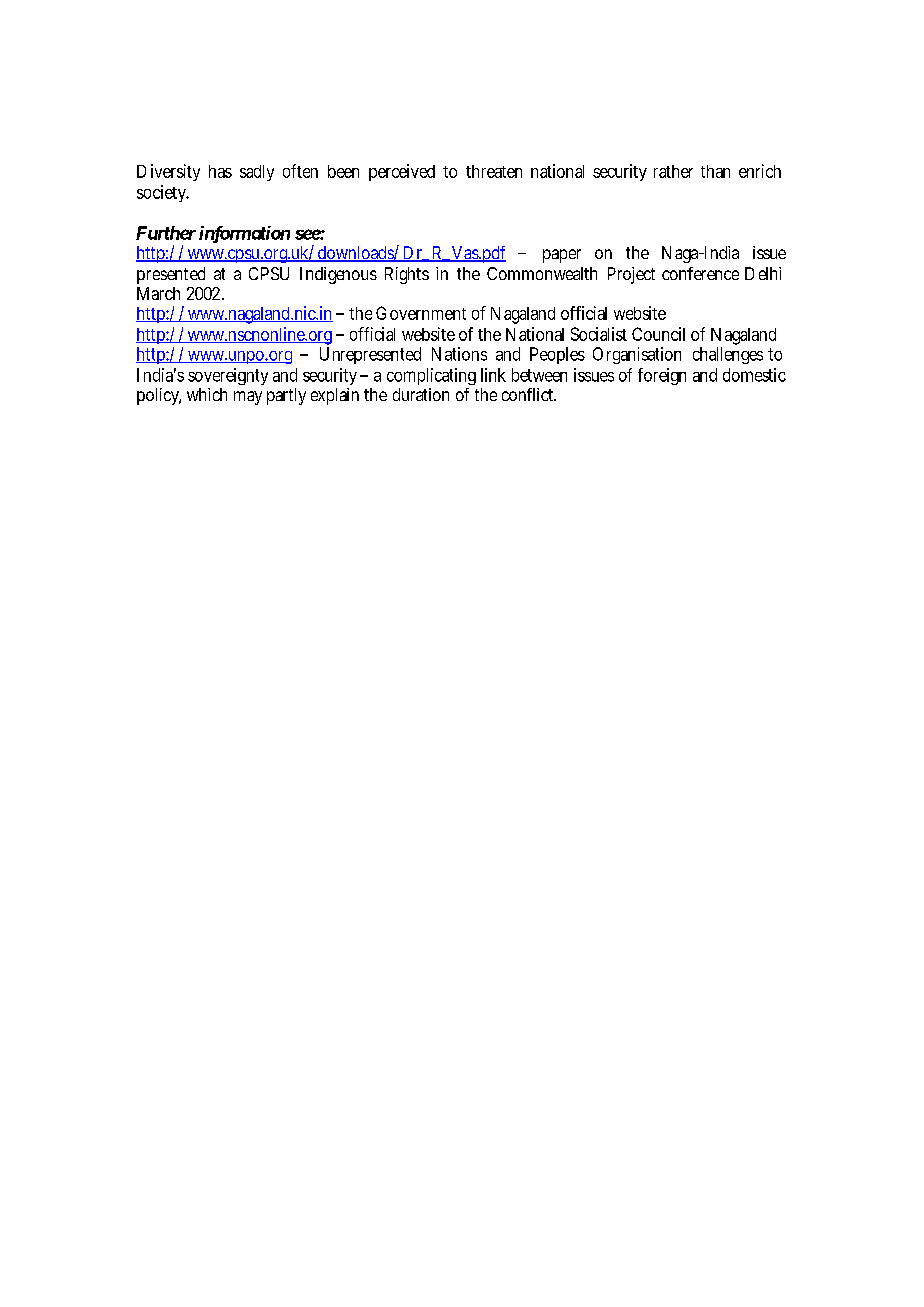 Image resolution: width=924 pixels, height=1307 pixels. What do you see at coordinates (562, 256) in the screenshot?
I see `paper` at bounding box center [562, 256].
